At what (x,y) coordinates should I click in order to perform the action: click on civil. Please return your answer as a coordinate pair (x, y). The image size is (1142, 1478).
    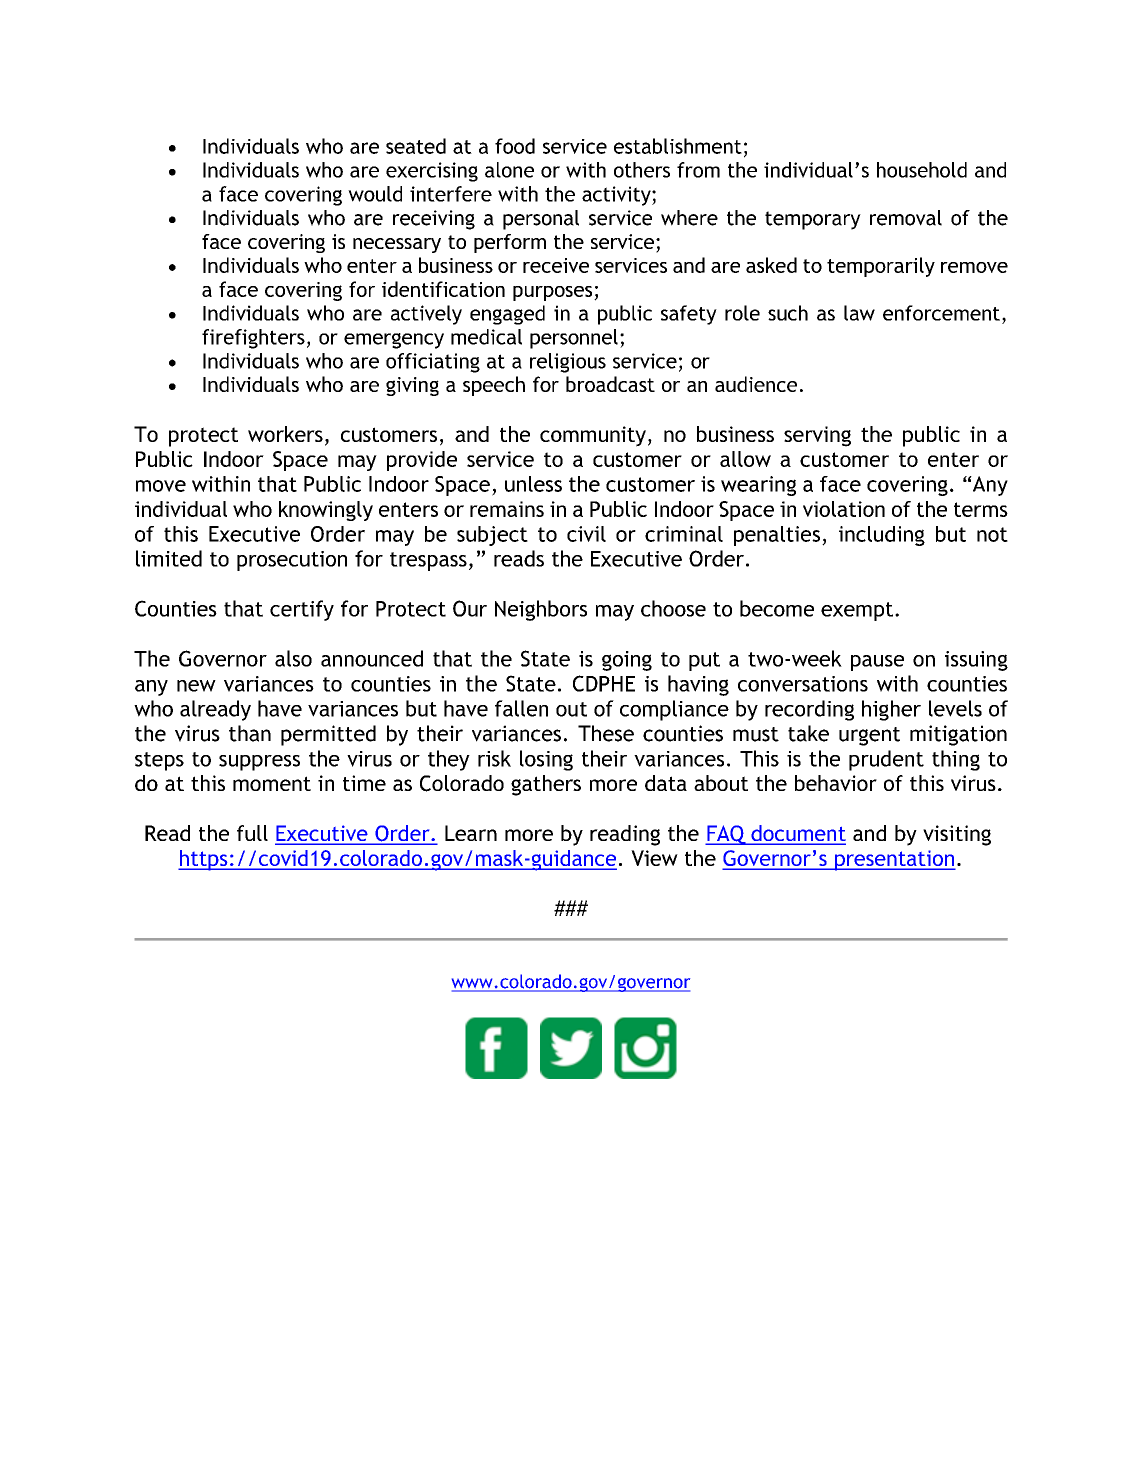
    Looking at the image, I should click on (586, 534).
